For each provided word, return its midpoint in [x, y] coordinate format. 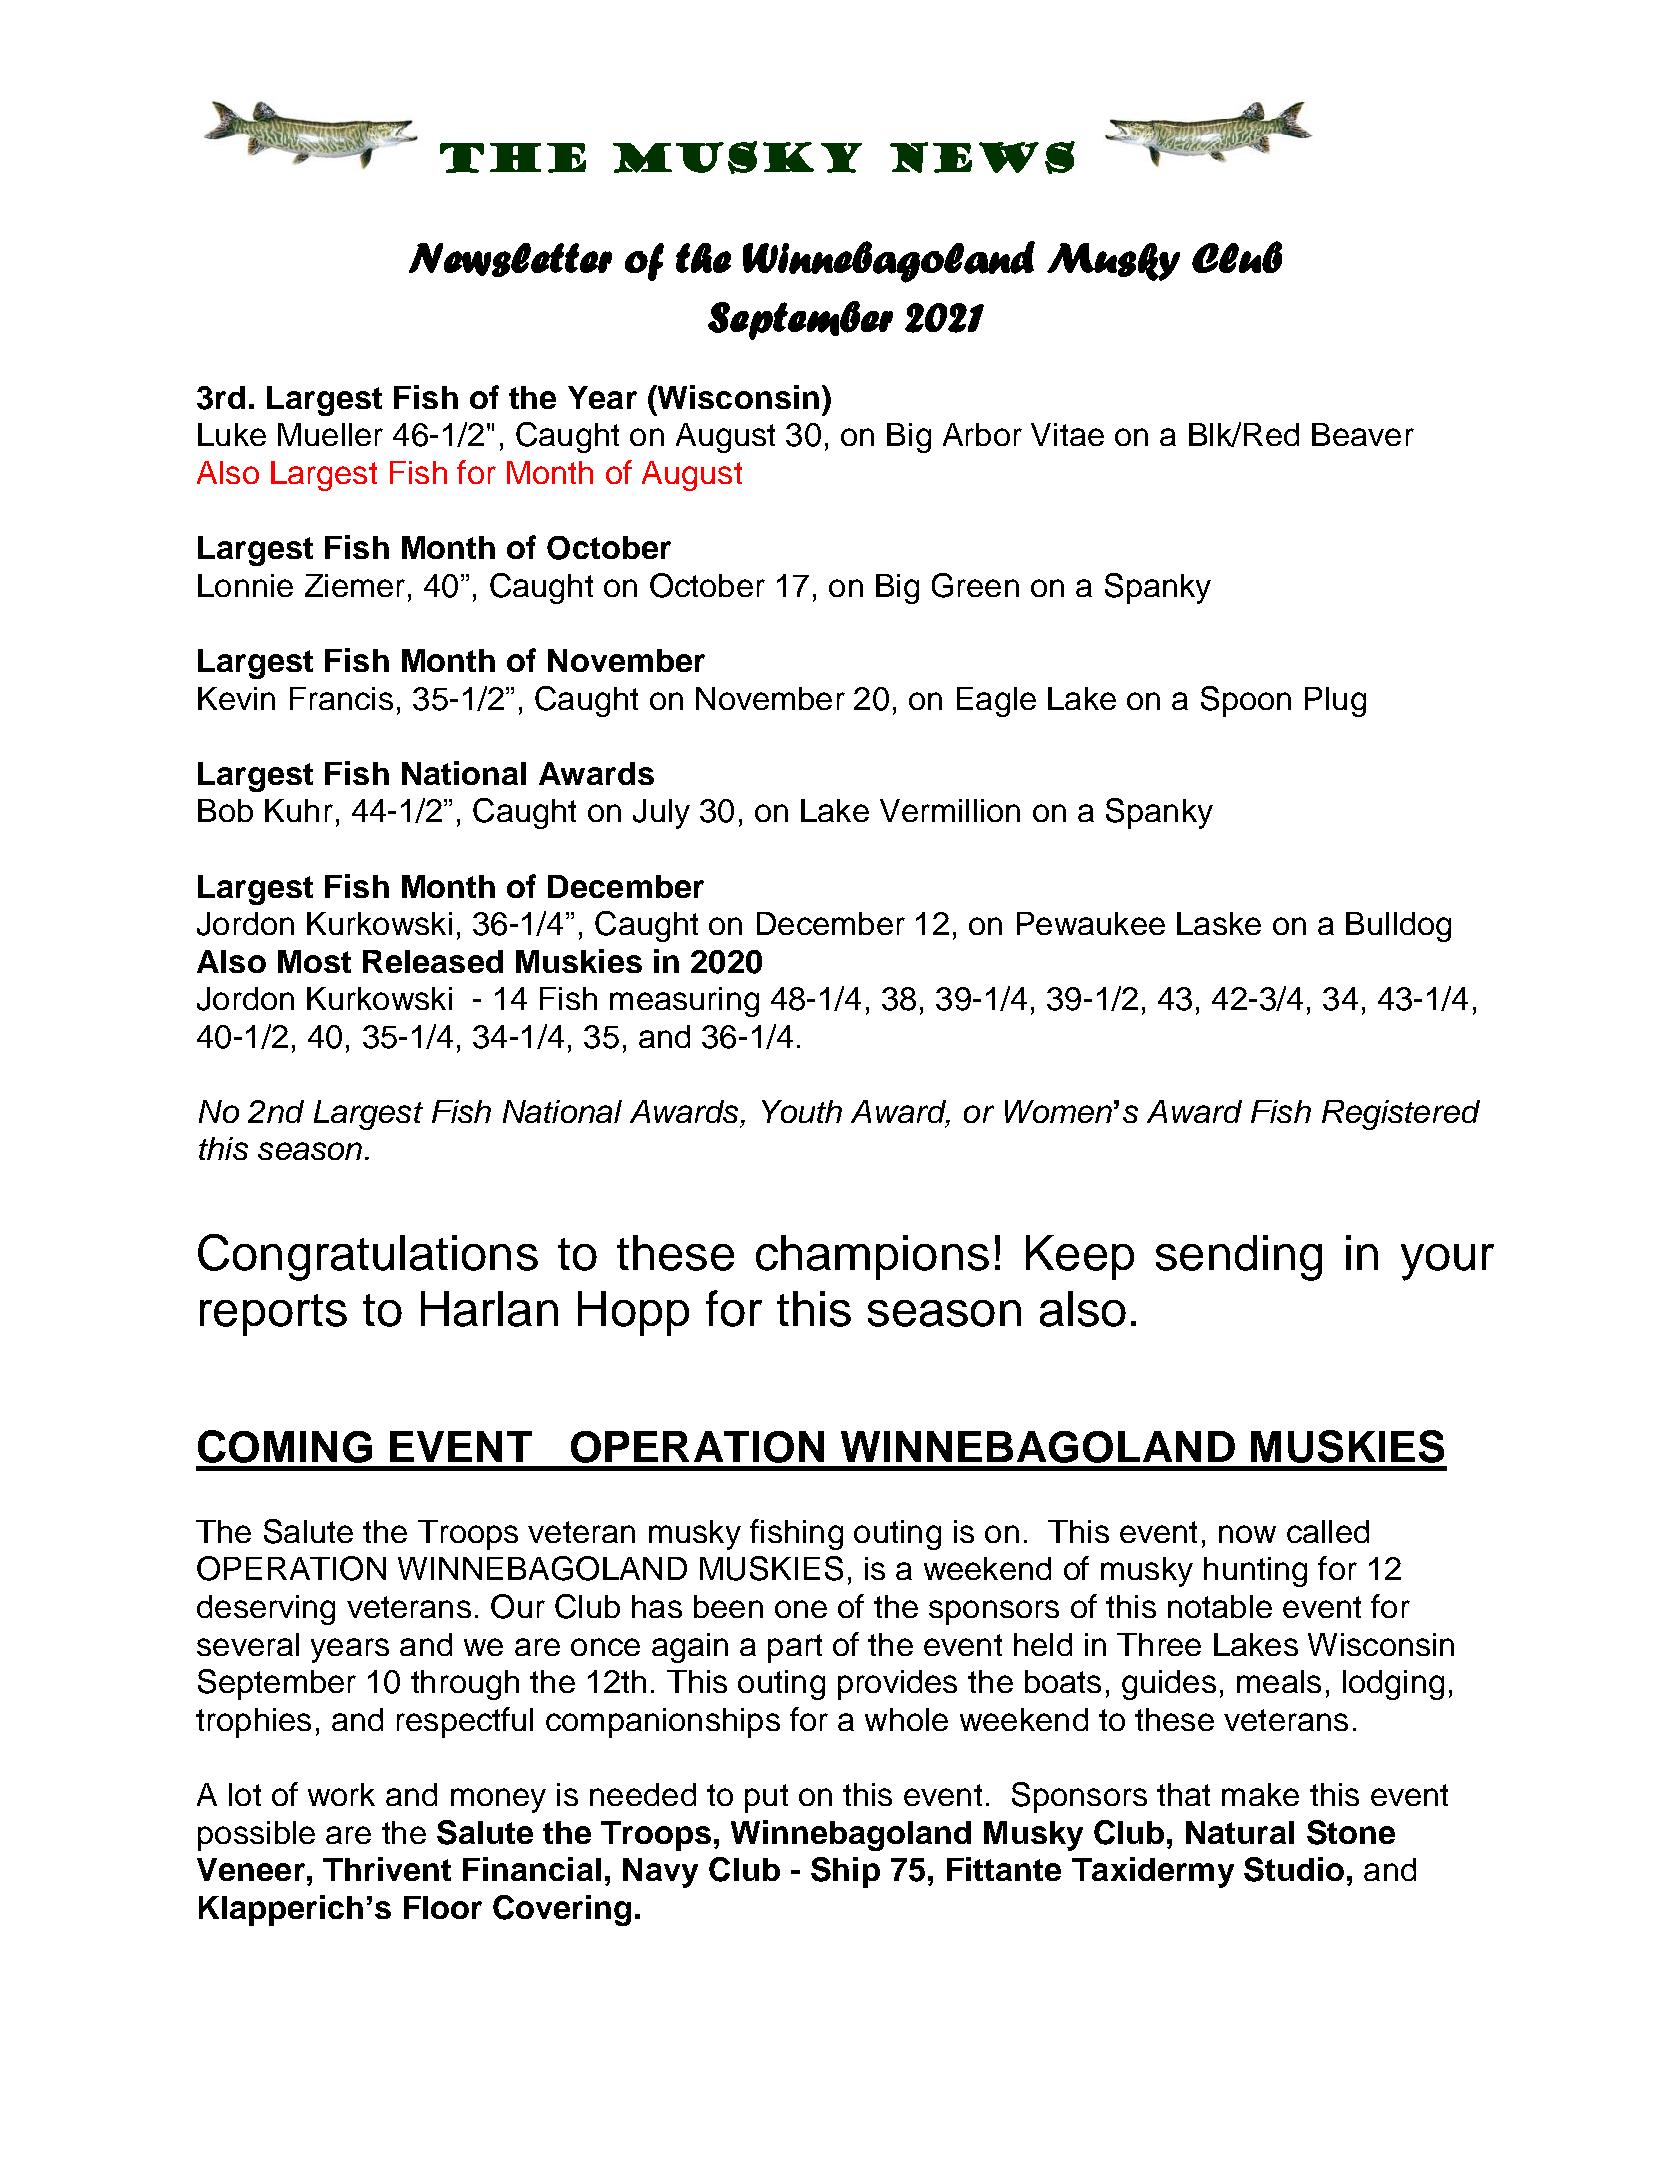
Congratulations [368, 1257]
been [728, 1606]
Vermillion [950, 810]
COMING [285, 1446]
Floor [443, 1907]
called [1328, 1531]
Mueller [330, 434]
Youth [802, 1111]
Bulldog [1398, 927]
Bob [225, 810]
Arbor [982, 434]
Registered [1401, 1115]
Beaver [1363, 434]
